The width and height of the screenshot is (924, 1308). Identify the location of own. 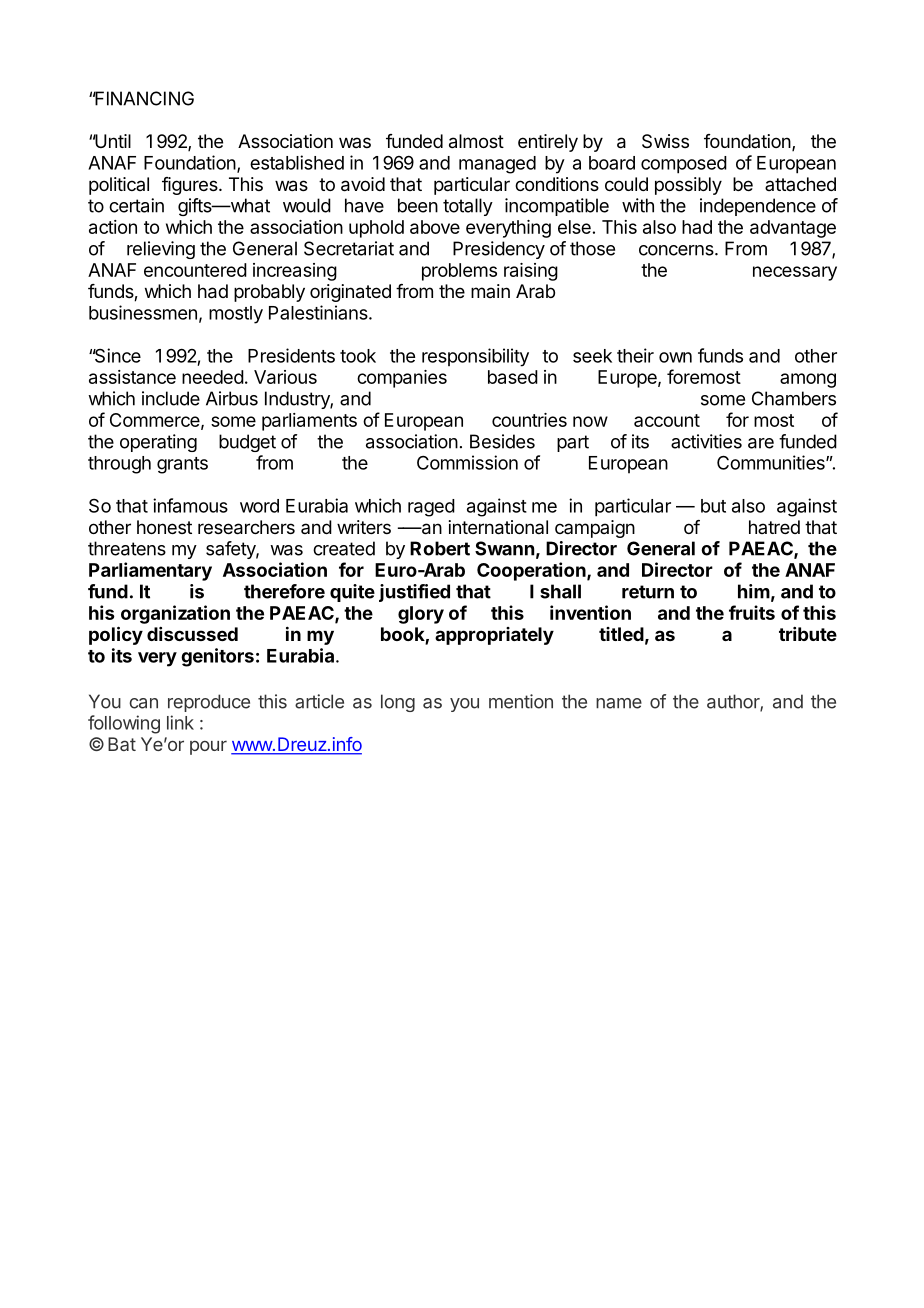
(675, 357).
